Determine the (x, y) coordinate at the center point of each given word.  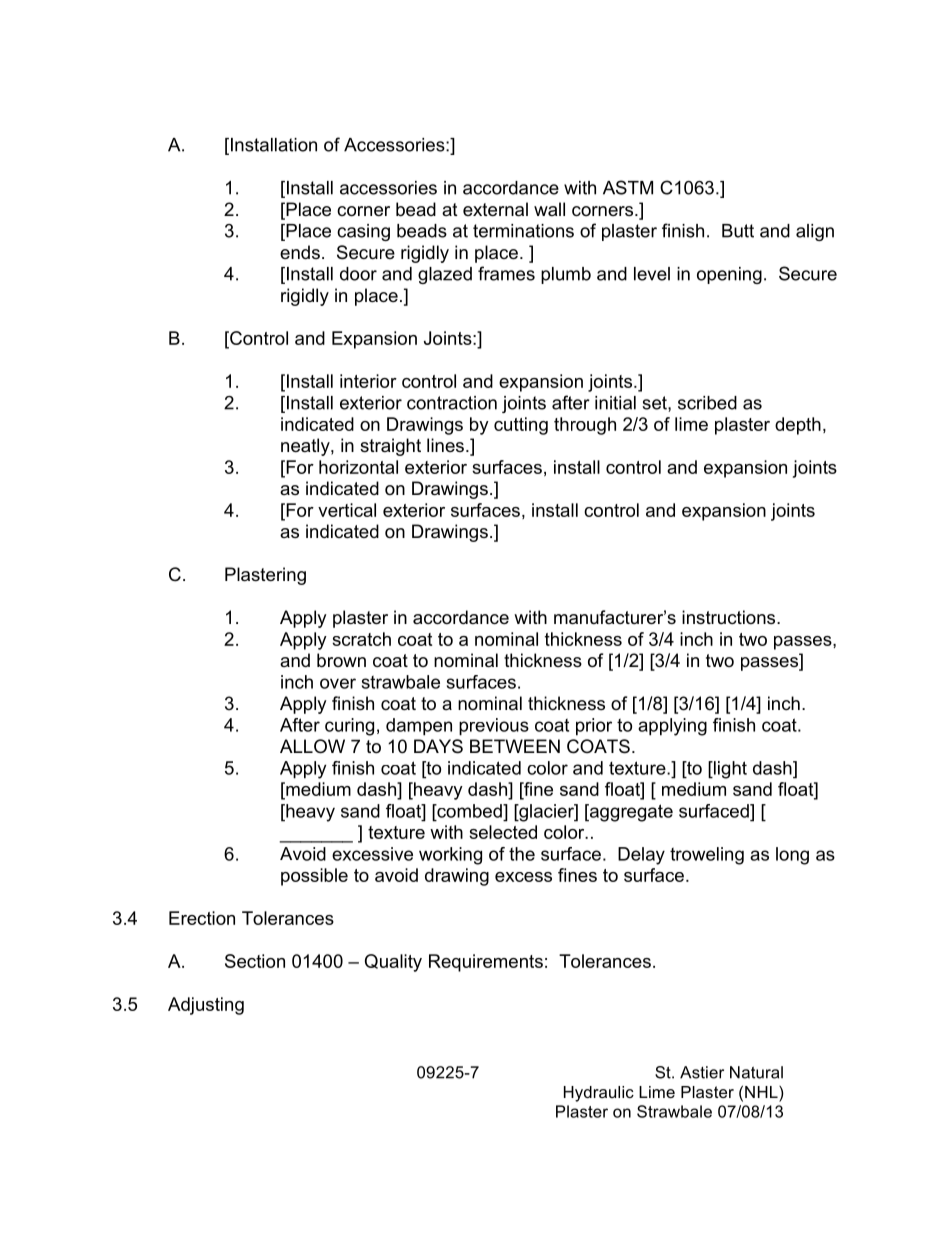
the (522, 854)
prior (594, 727)
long (792, 856)
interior (368, 381)
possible (314, 877)
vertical (347, 510)
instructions (730, 617)
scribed (707, 403)
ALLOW (312, 746)
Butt (738, 231)
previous (494, 727)
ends (300, 252)
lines (445, 445)
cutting (521, 426)
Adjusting (206, 1006)
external (495, 209)
